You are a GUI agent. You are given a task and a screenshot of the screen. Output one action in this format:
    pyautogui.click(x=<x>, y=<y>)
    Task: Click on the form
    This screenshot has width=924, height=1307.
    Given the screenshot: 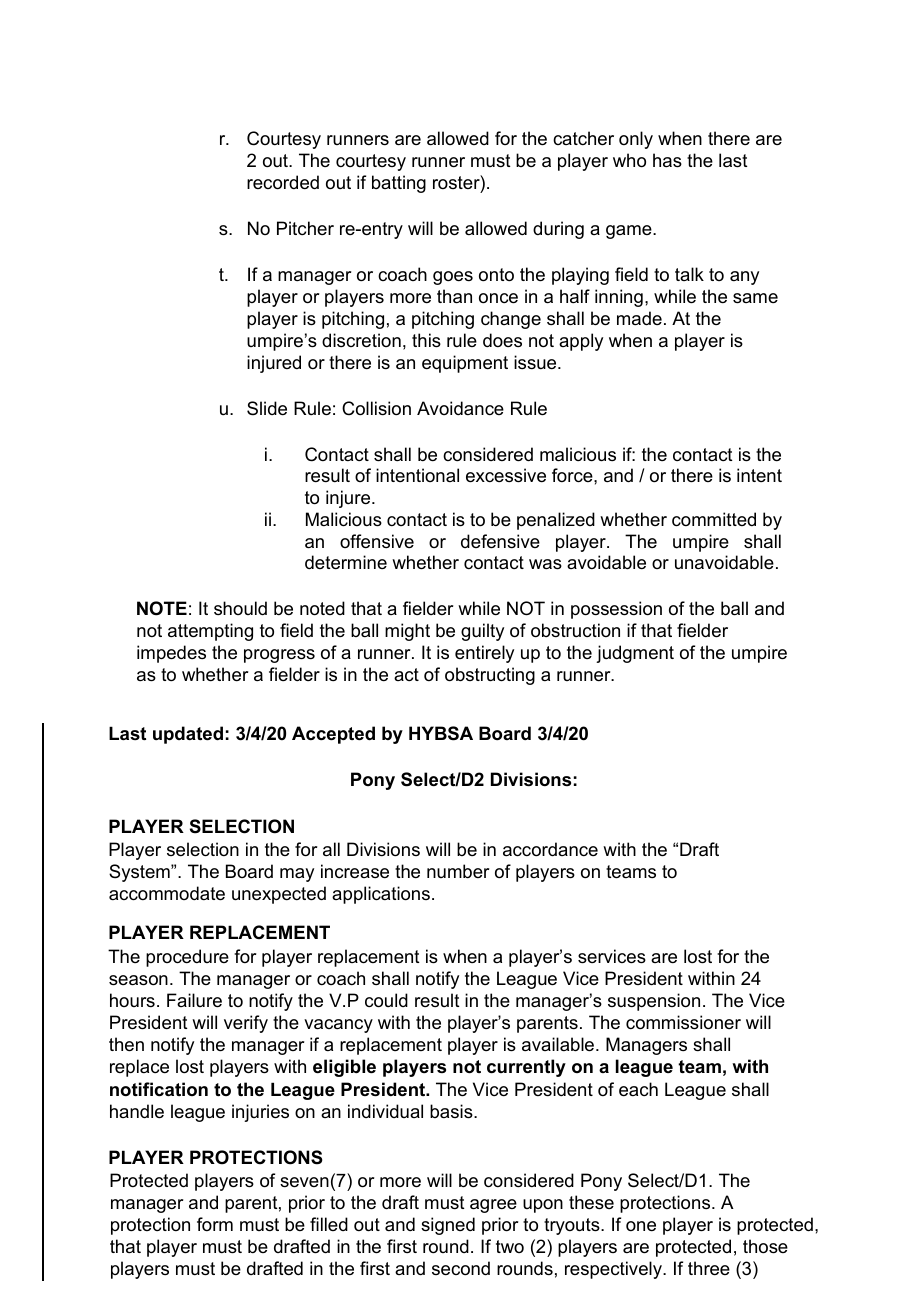 What is the action you would take?
    pyautogui.click(x=215, y=1224)
